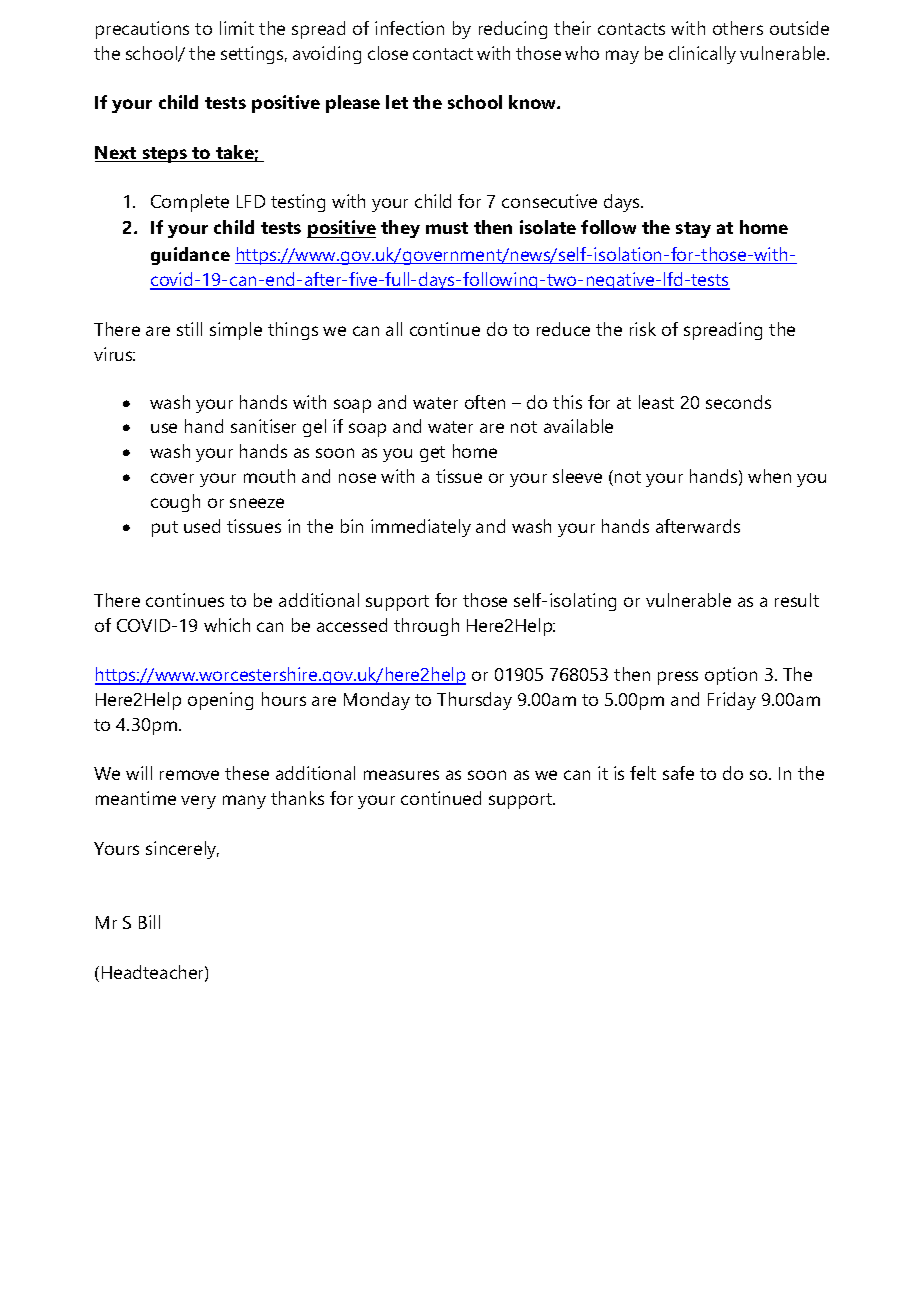  Describe the element at coordinates (409, 28) in the screenshot. I see `infection` at that location.
